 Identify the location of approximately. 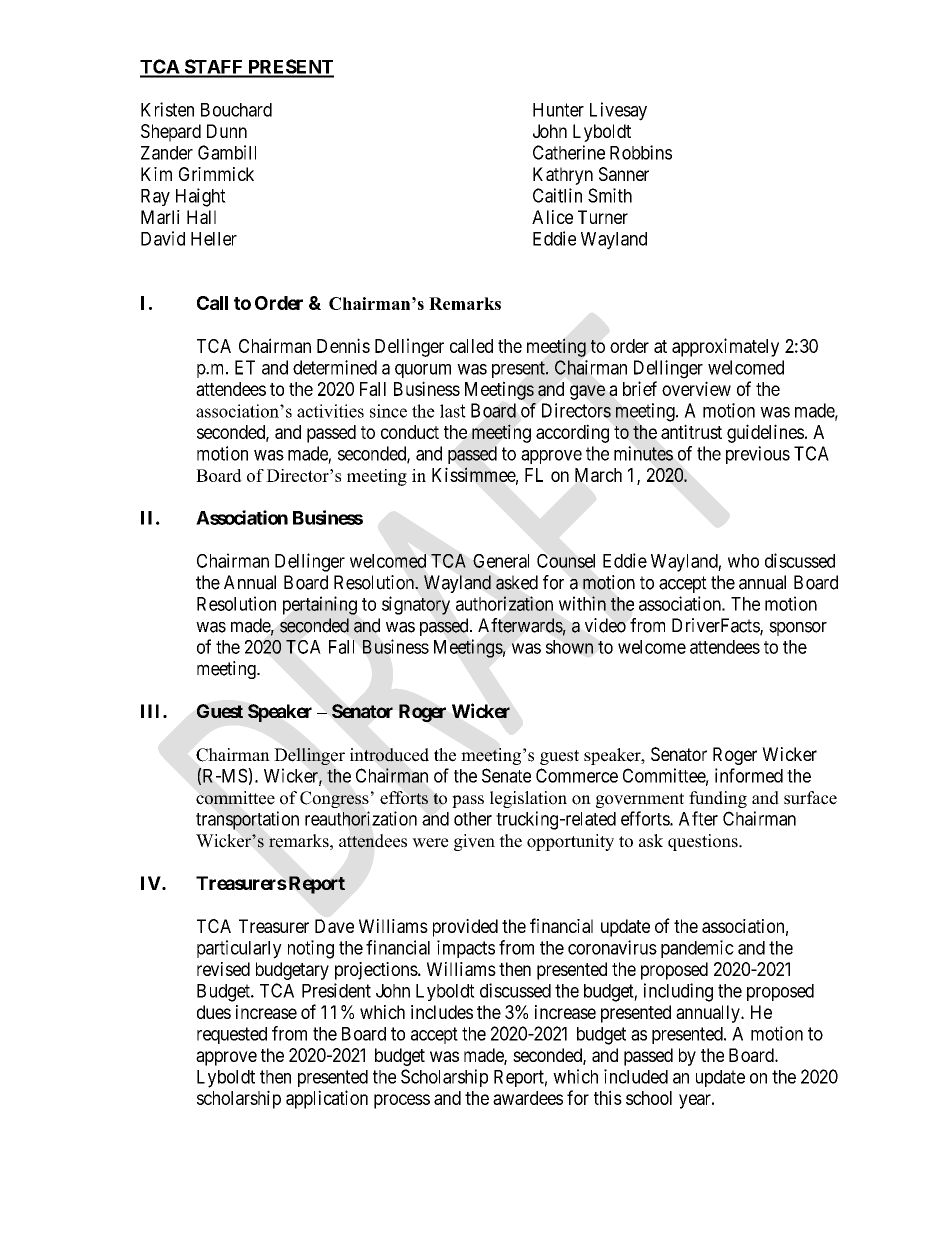
(725, 347).
